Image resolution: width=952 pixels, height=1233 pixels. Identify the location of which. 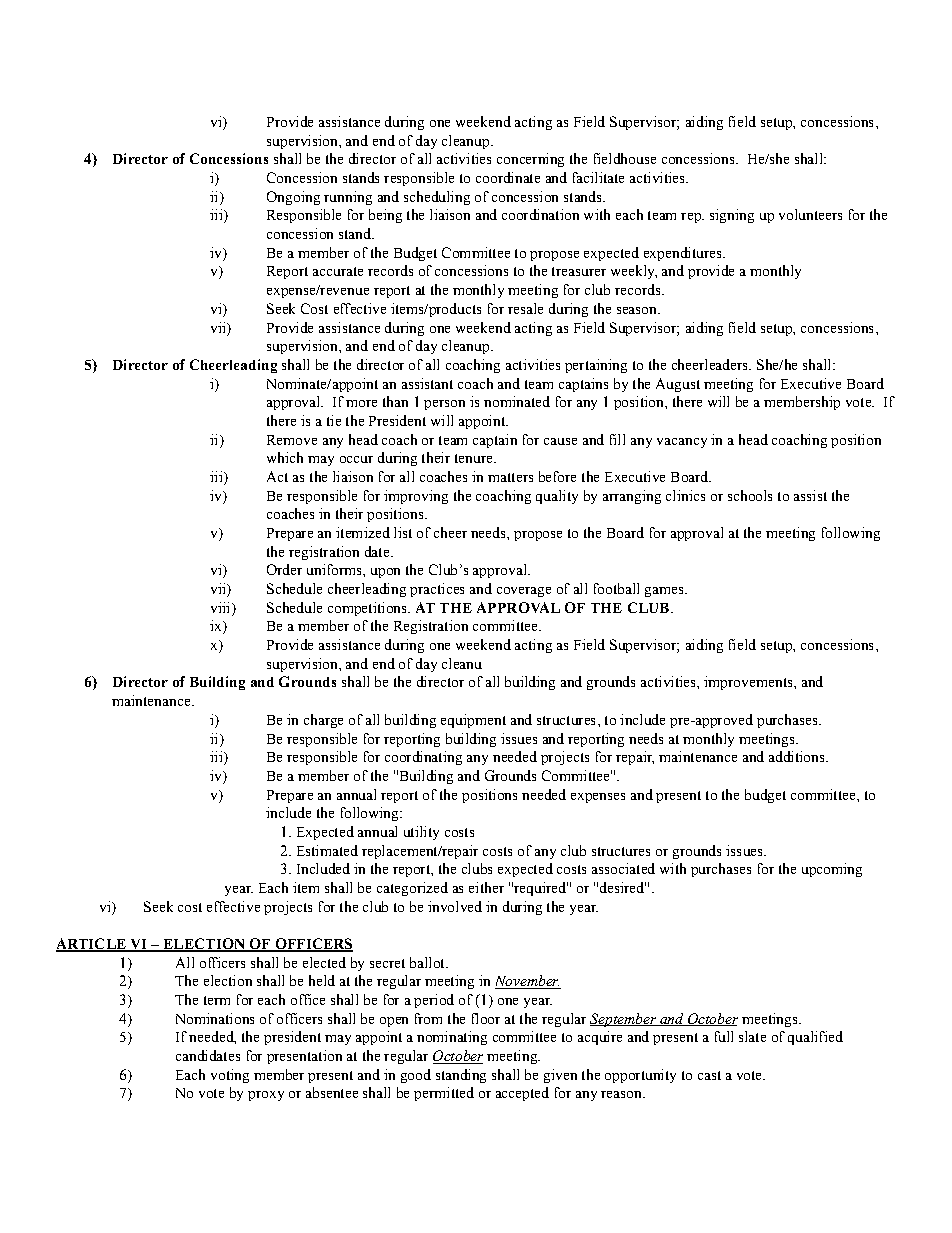
(285, 457).
